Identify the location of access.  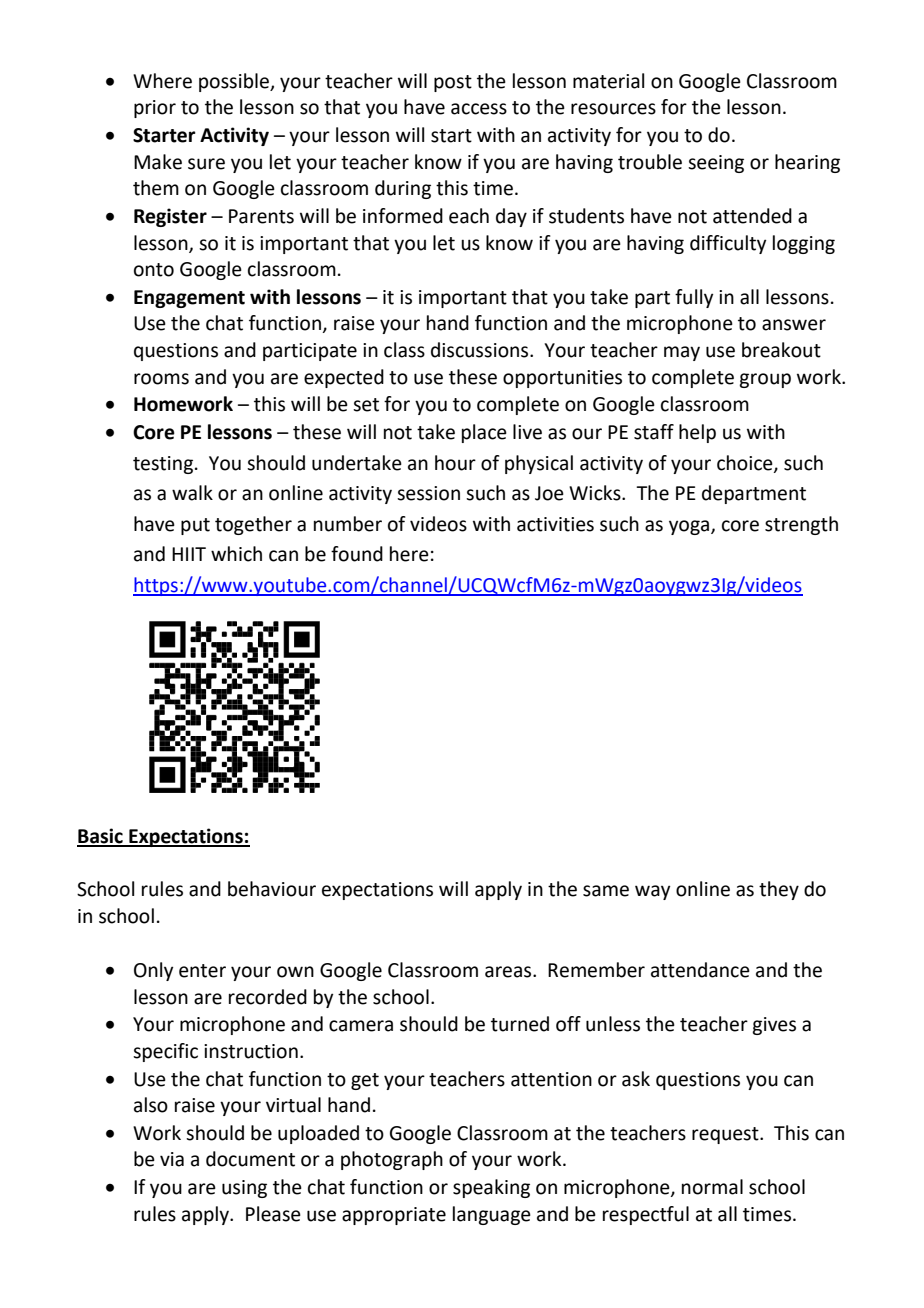
(479, 109).
